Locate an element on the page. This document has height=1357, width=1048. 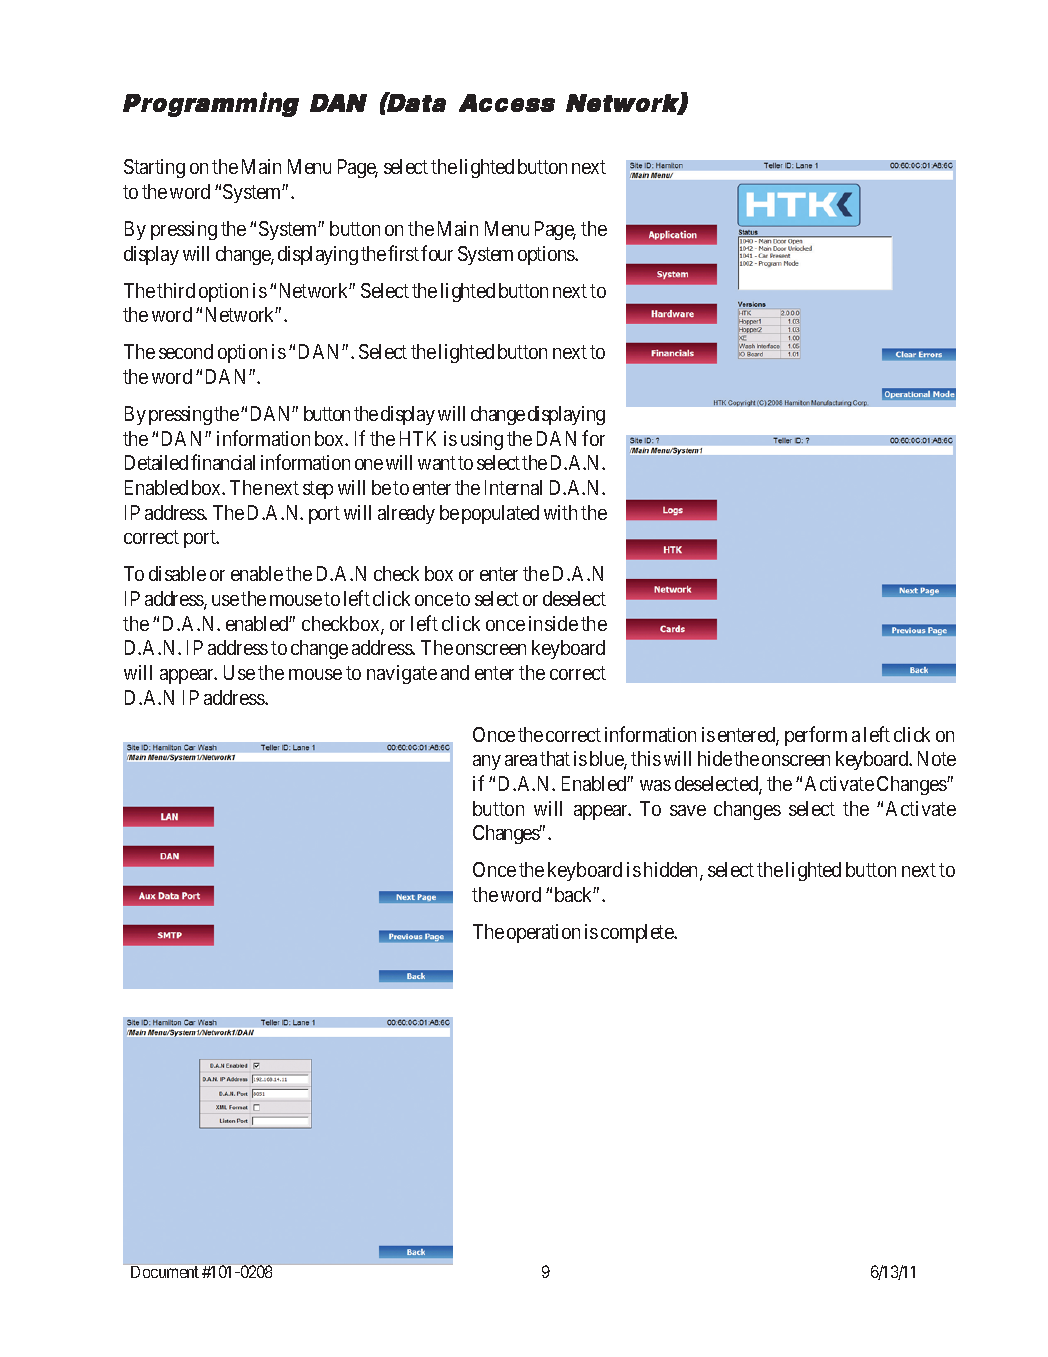
hidden is located at coordinates (672, 871).
